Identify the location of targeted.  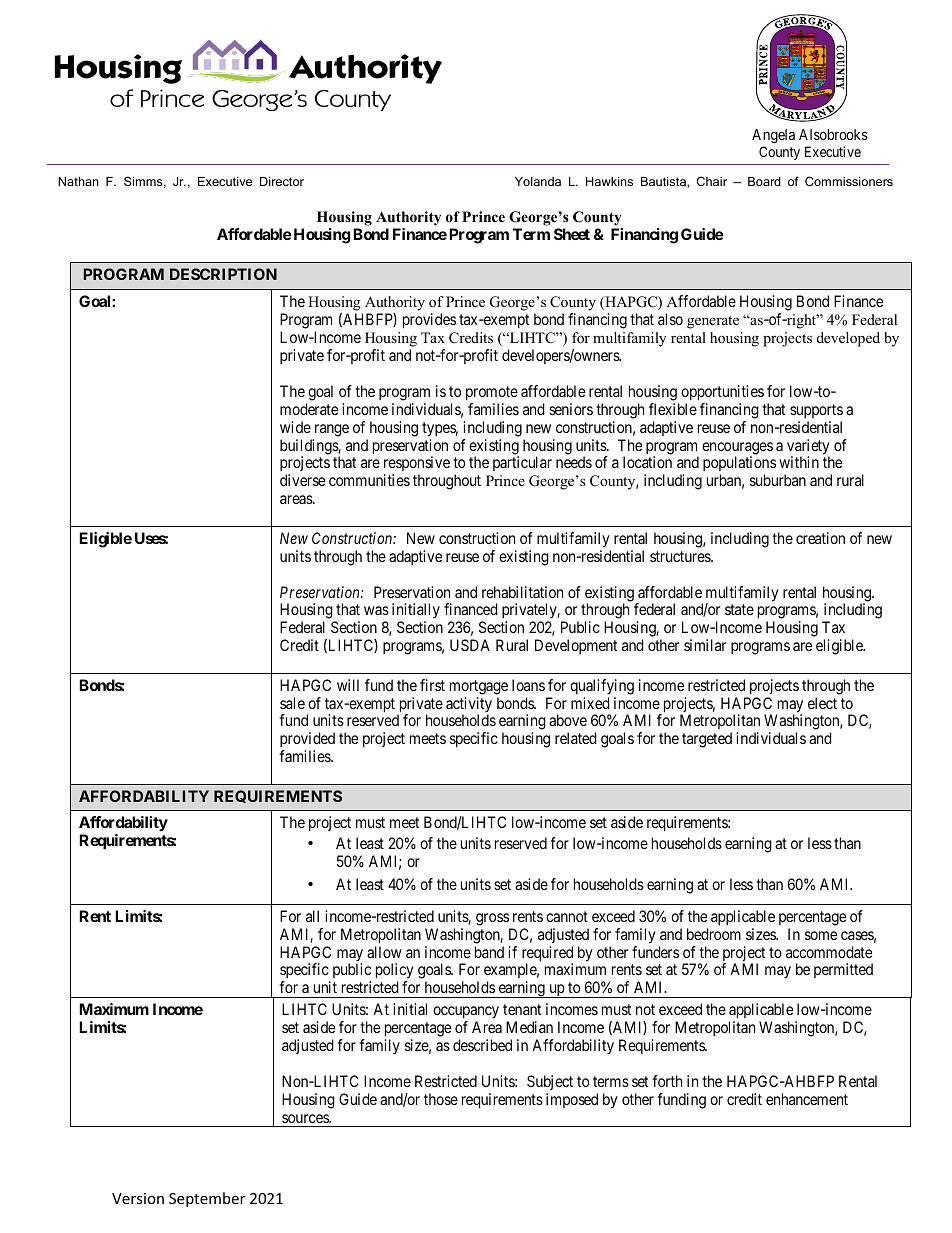
(707, 740).
